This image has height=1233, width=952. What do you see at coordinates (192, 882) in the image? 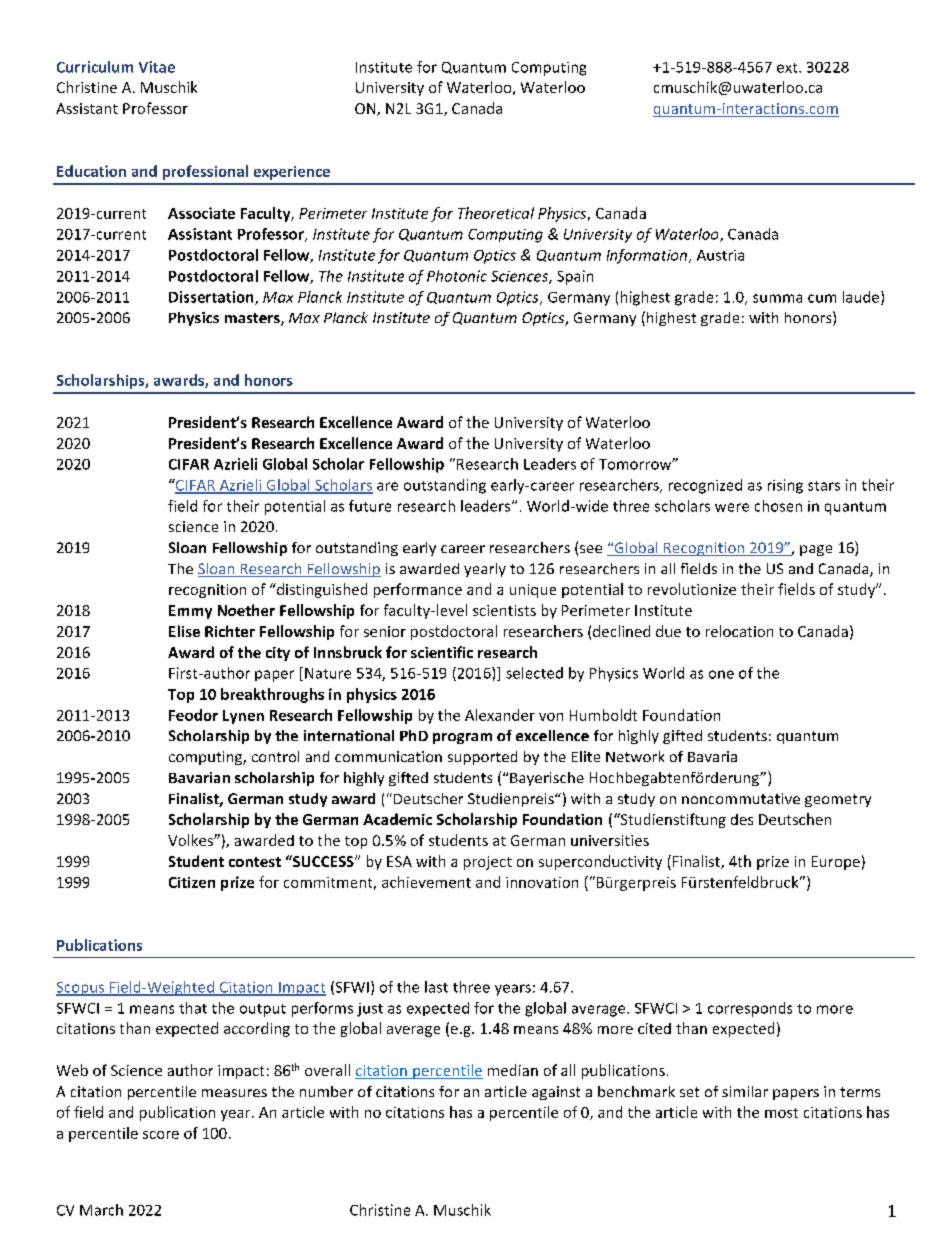
I see `Citizen` at bounding box center [192, 882].
